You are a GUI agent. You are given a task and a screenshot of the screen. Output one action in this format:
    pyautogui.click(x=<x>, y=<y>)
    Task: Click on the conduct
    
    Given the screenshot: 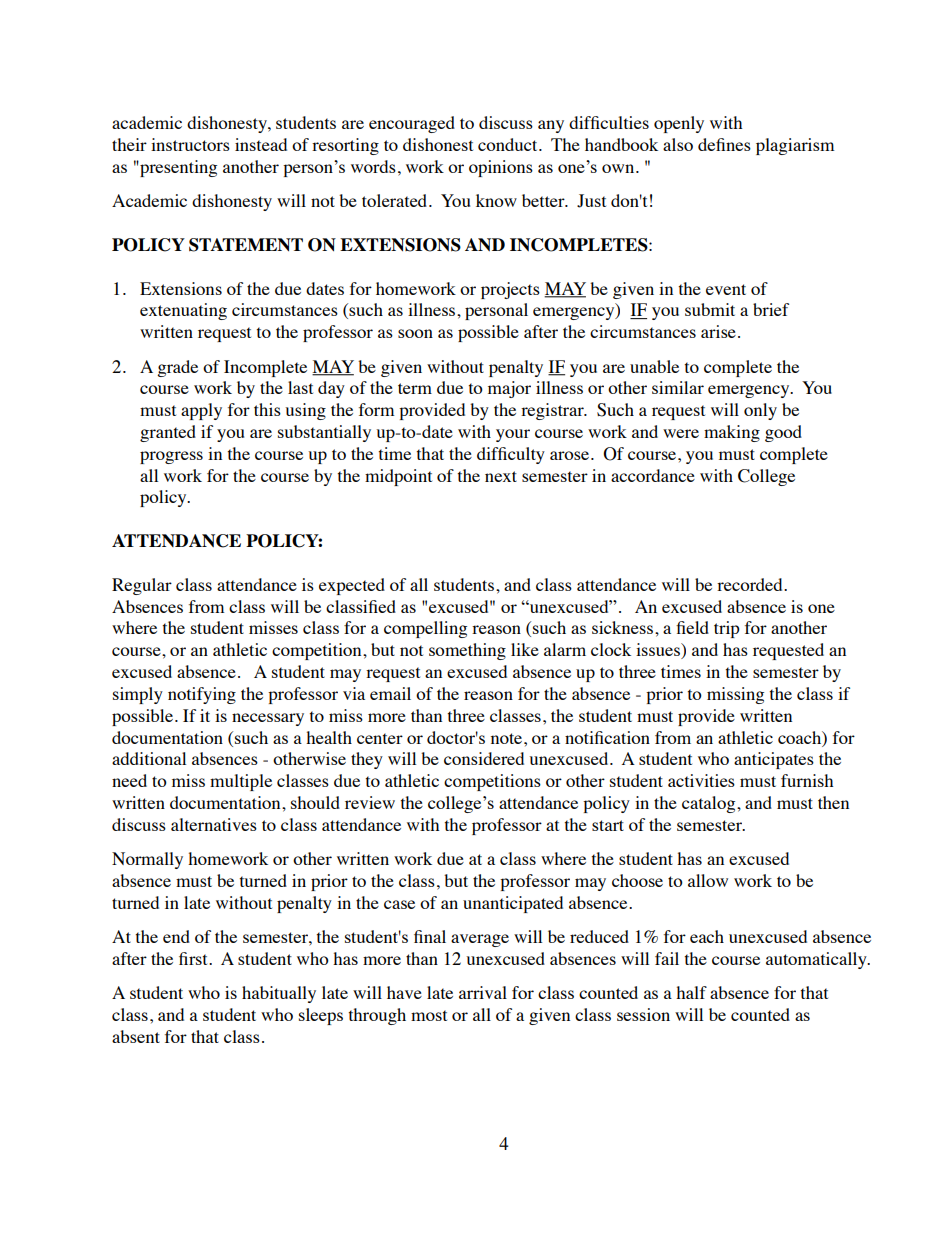 What is the action you would take?
    pyautogui.click(x=509, y=144)
